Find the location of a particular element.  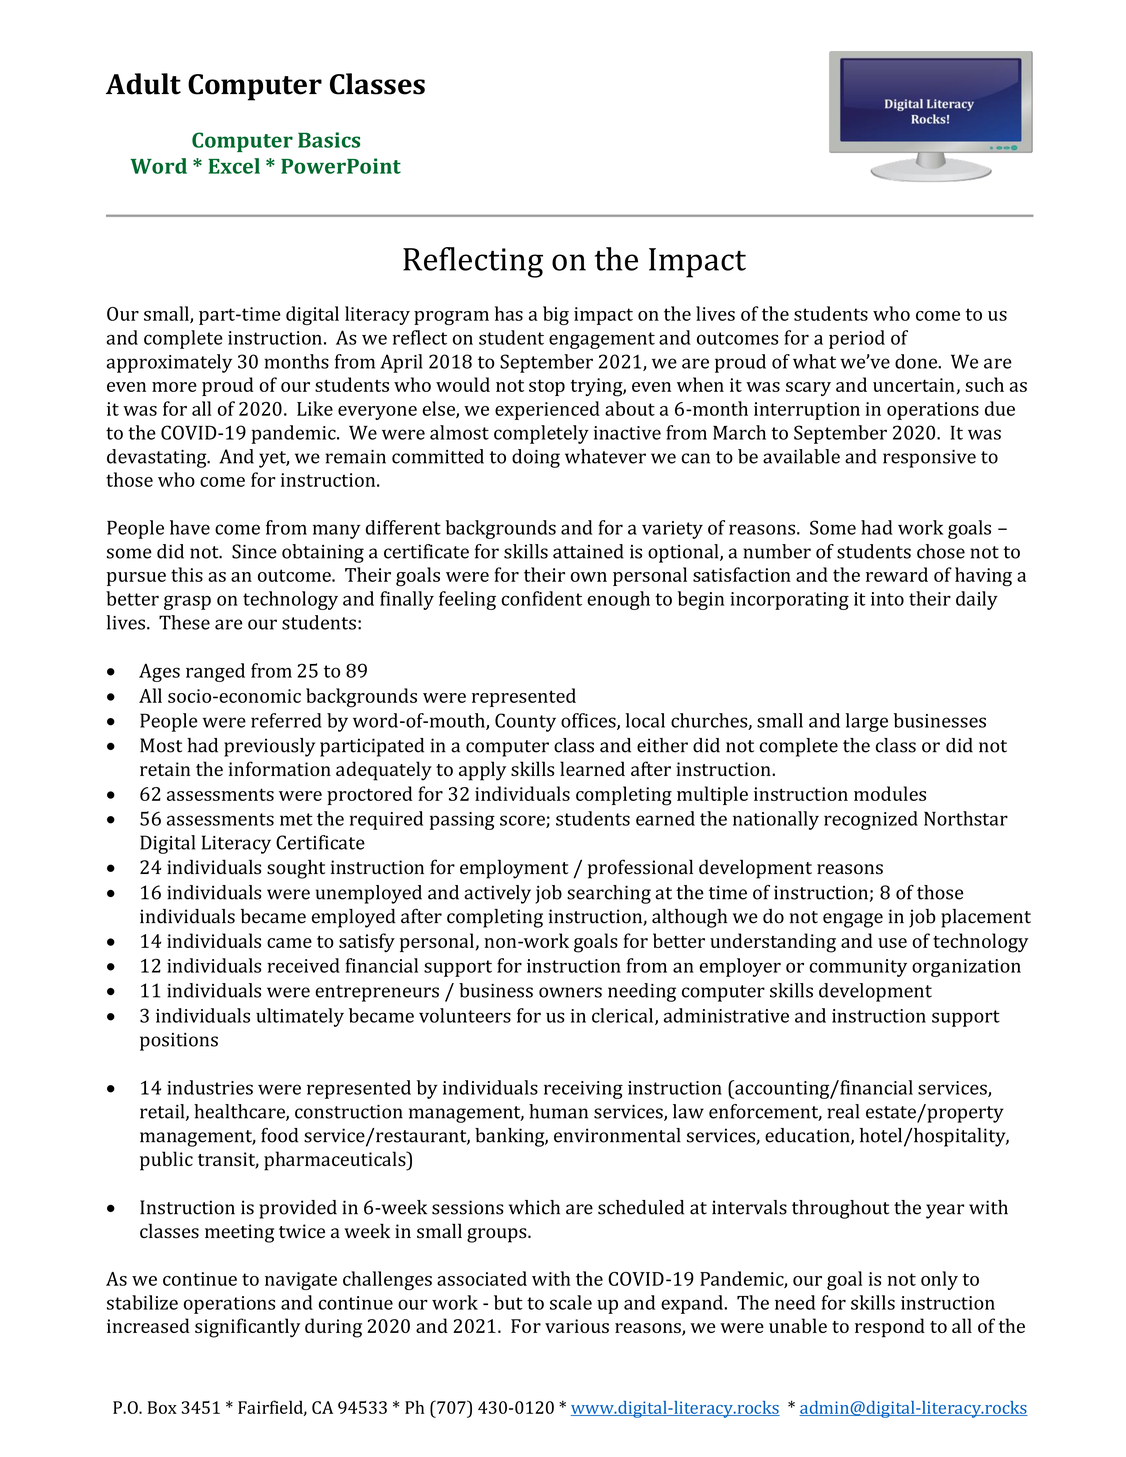

Since is located at coordinates (254, 551).
